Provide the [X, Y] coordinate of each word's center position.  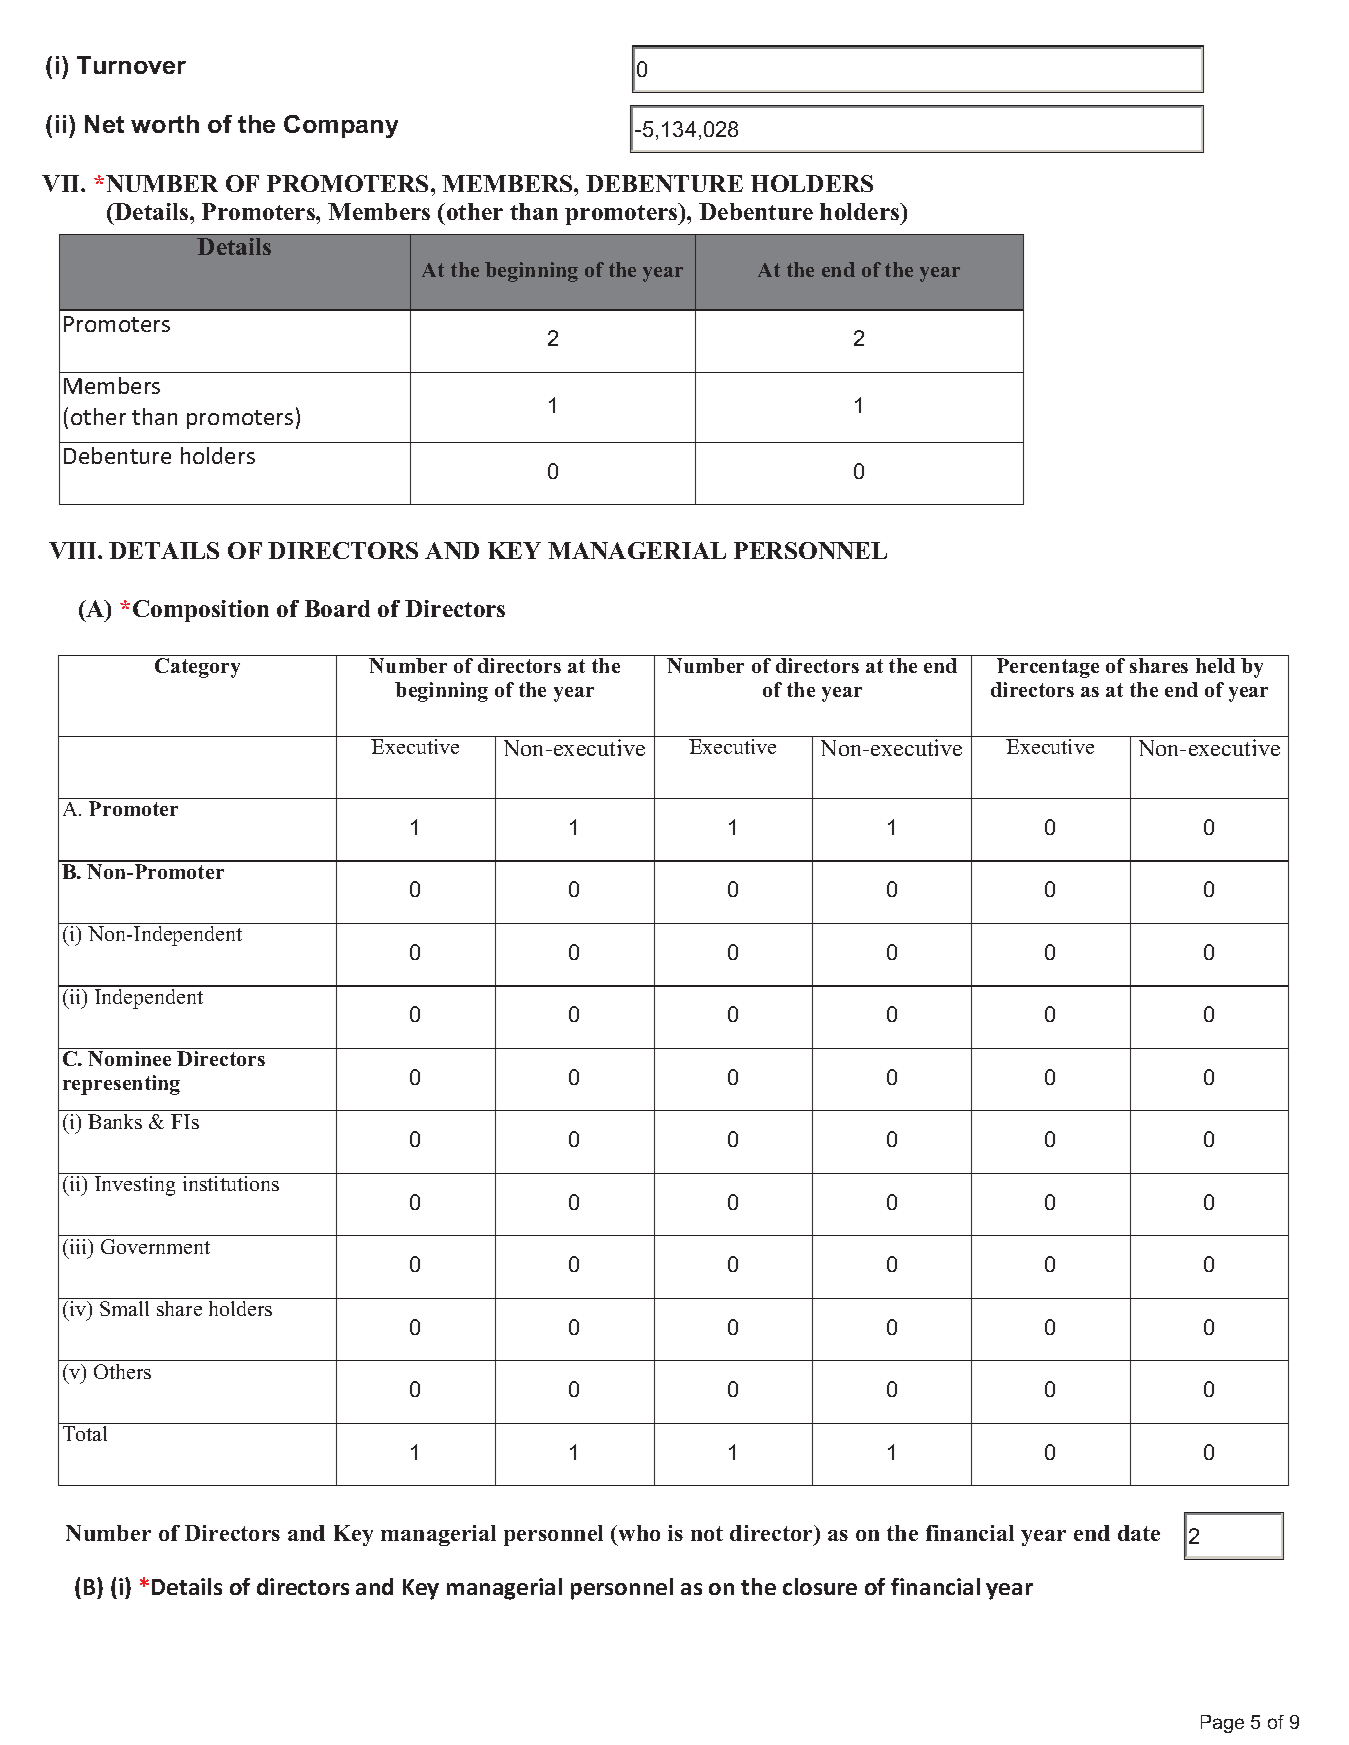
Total [85, 1433]
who [638, 1533]
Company [341, 126]
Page [1222, 1724]
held [1215, 665]
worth [165, 124]
